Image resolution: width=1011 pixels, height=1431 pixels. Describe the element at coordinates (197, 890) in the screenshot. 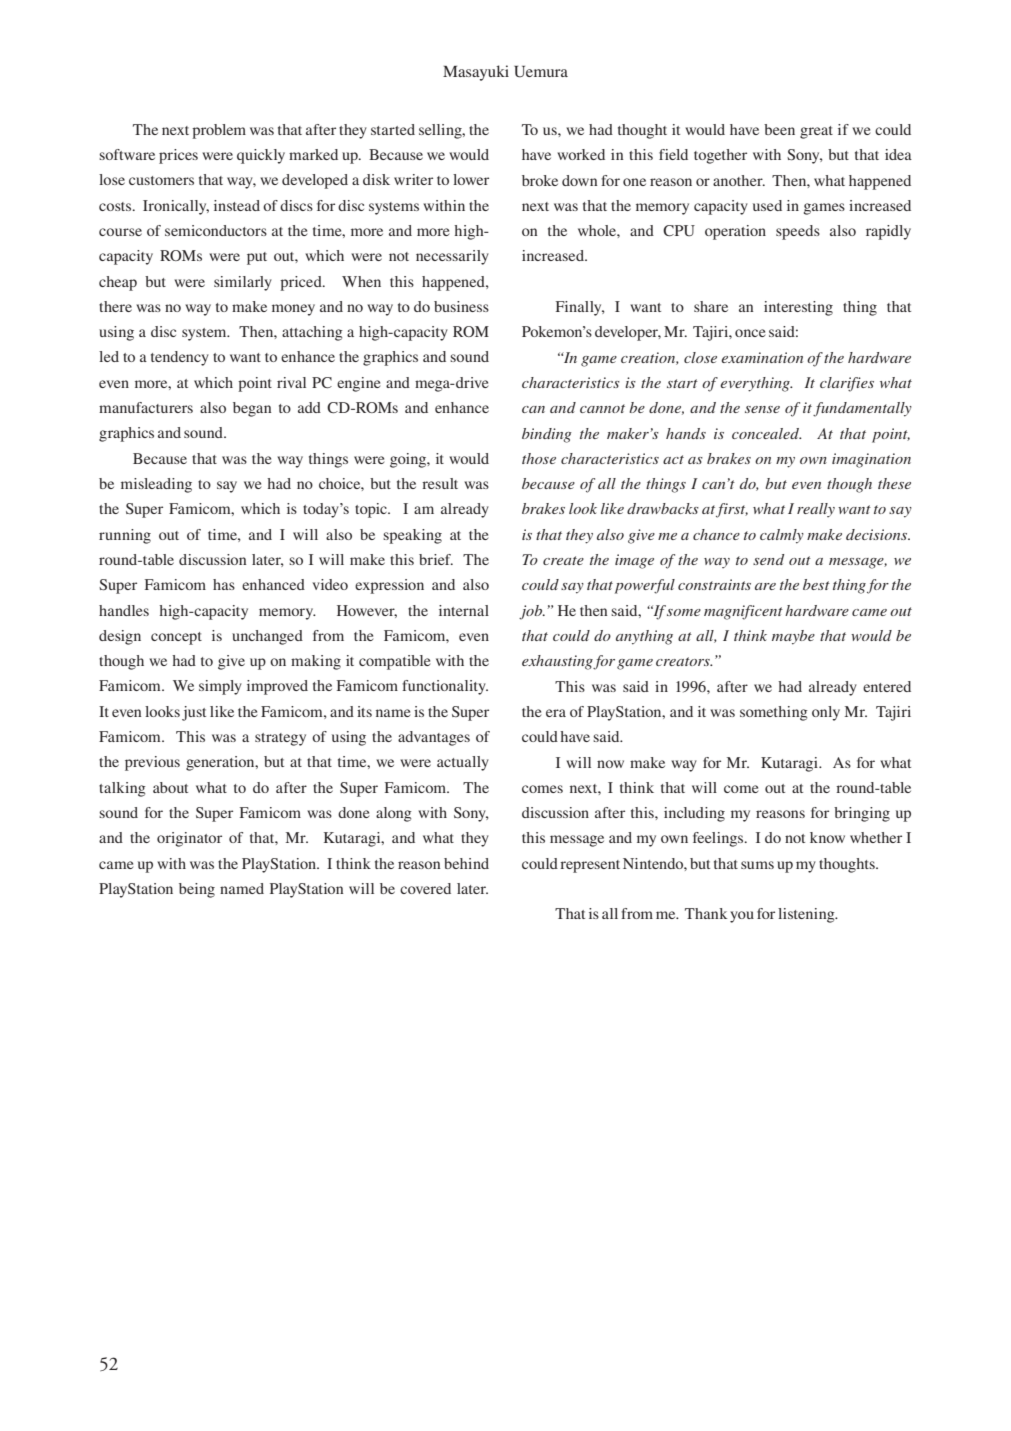

I see `being` at that location.
